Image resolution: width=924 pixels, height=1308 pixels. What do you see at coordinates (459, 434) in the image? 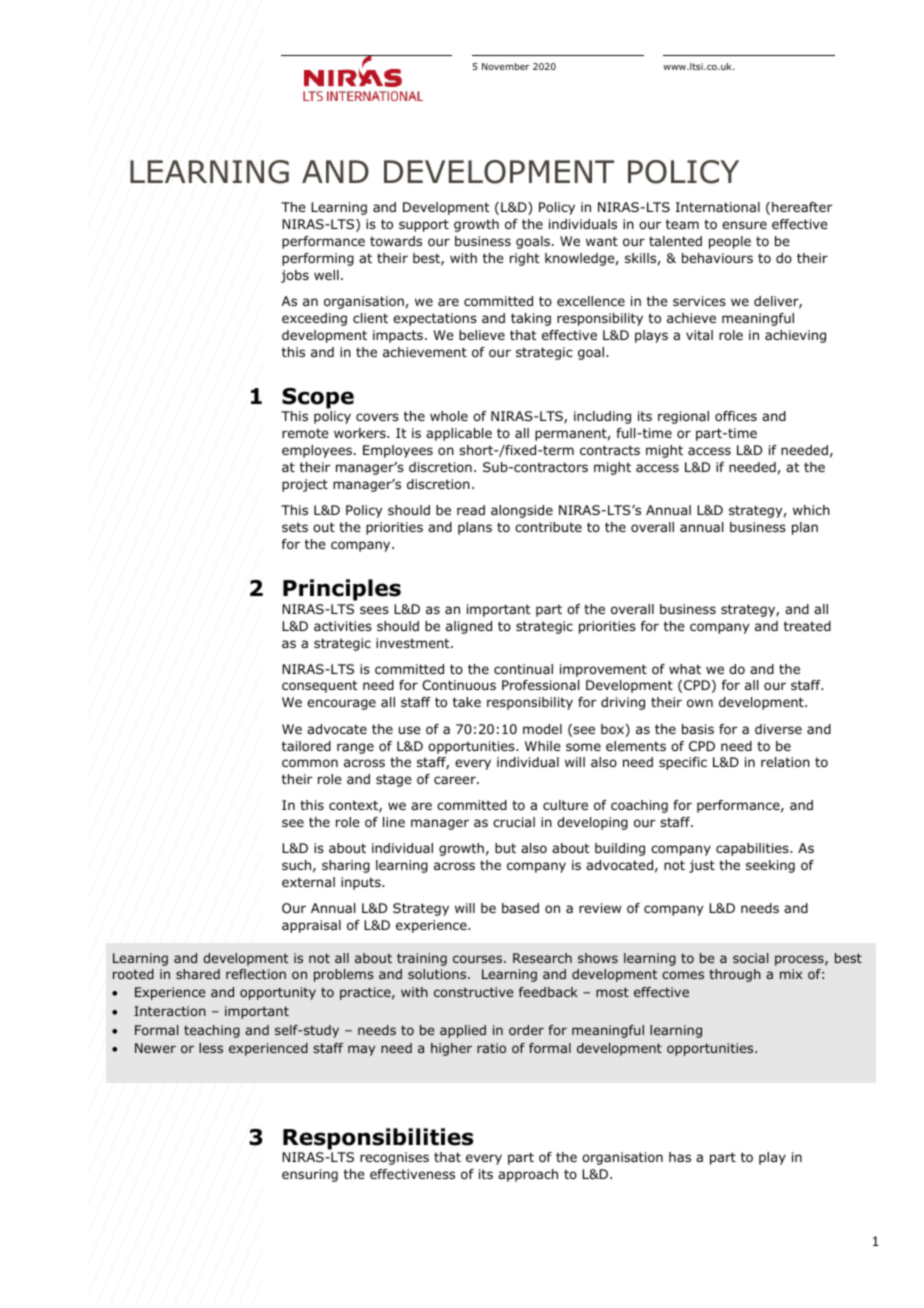
I see `applicable` at bounding box center [459, 434].
